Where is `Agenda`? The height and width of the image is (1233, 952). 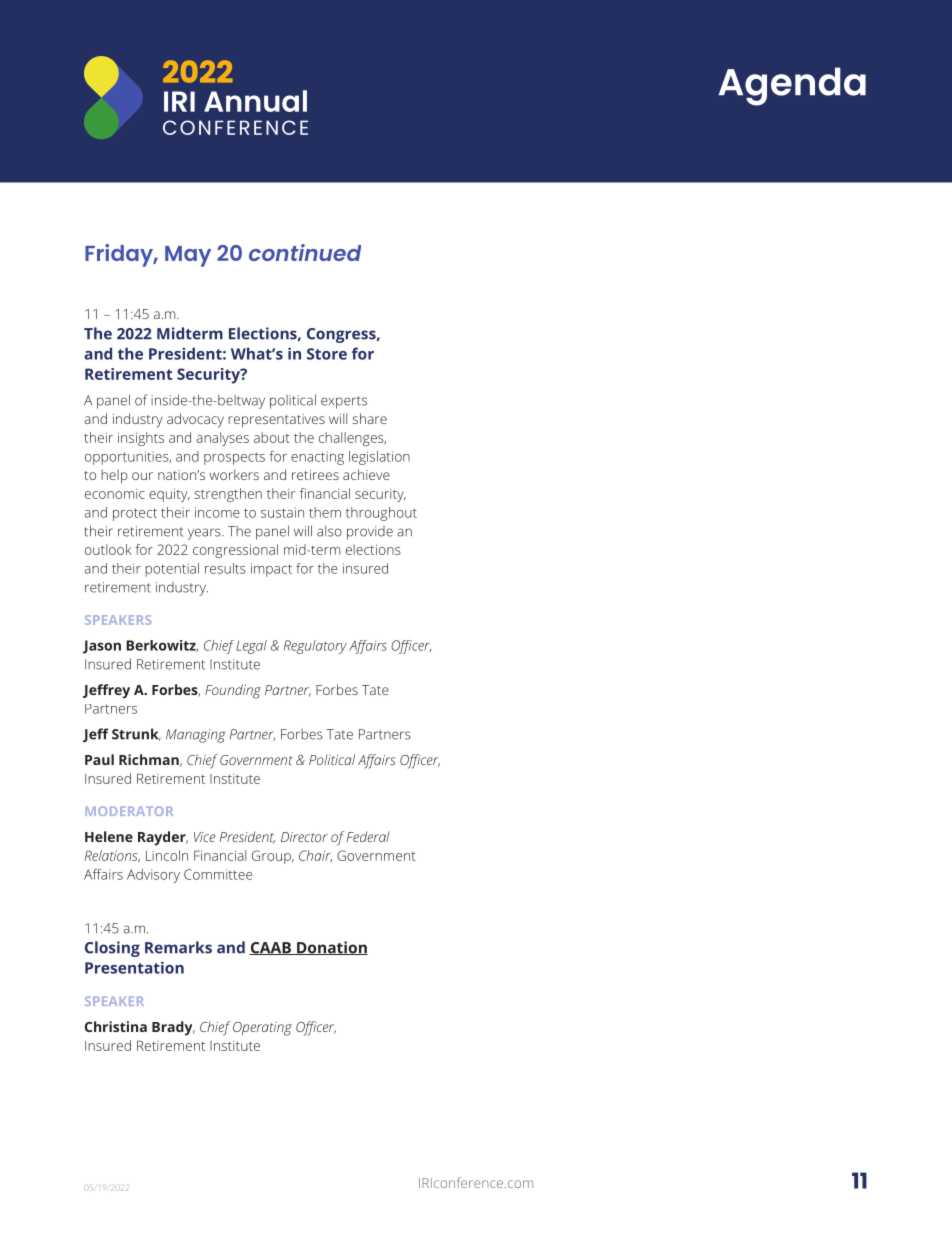 Agenda is located at coordinates (792, 86).
